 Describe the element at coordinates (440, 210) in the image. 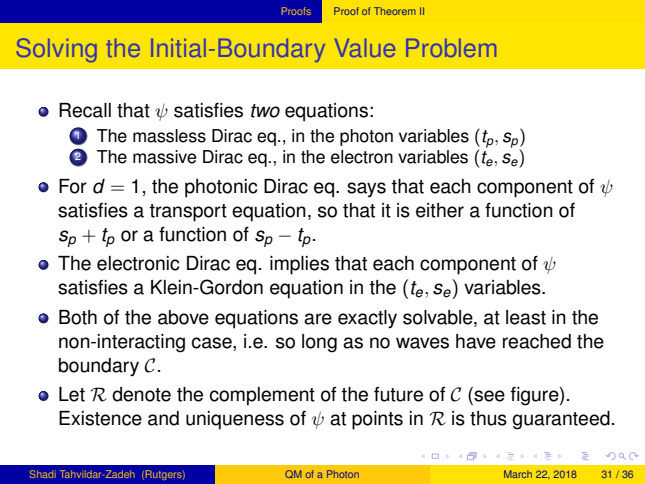

I see `either` at that location.
